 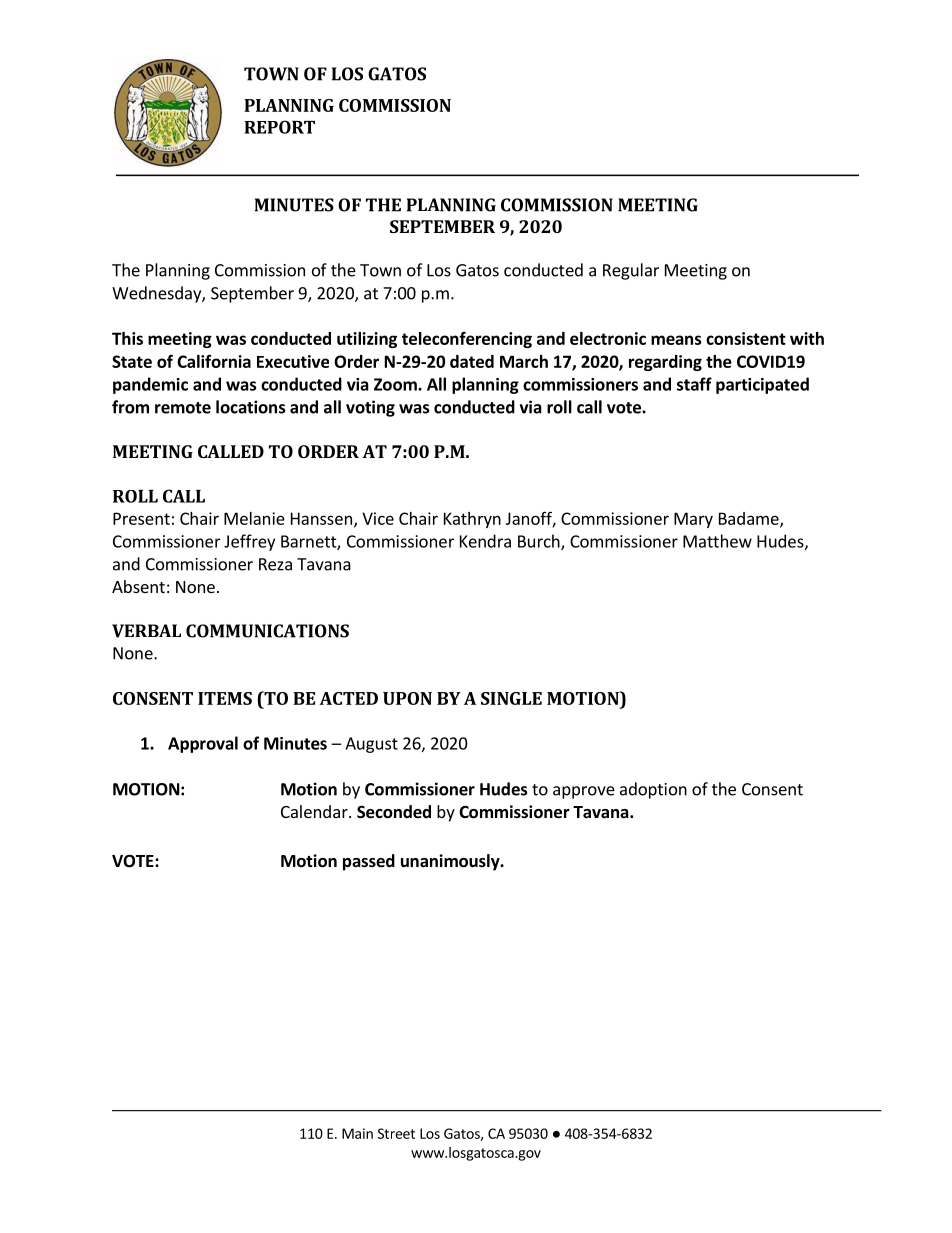 I want to click on COMMUNICATIONS, so click(x=267, y=631).
